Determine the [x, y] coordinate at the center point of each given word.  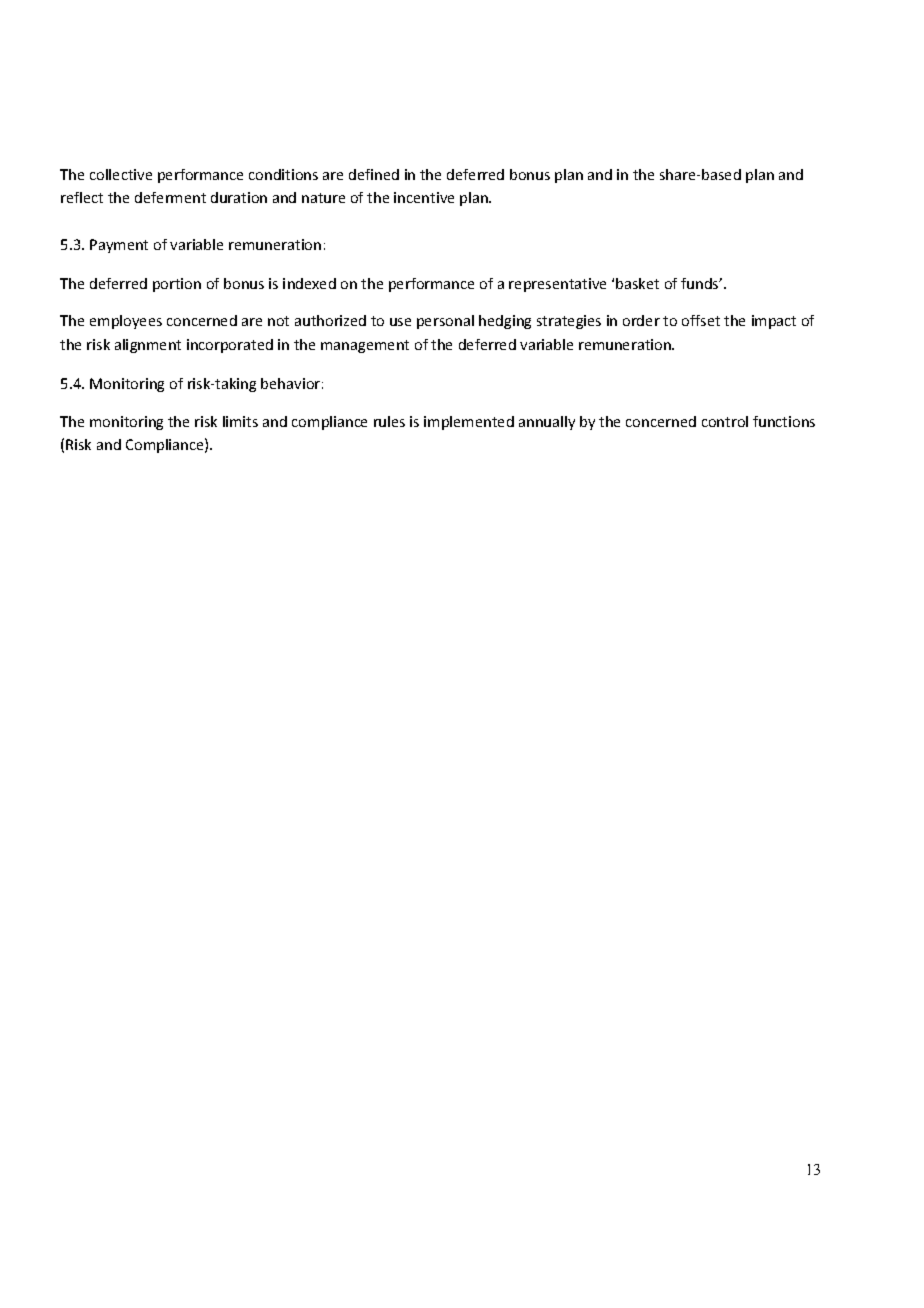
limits [240, 421]
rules [389, 421]
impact [774, 322]
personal [445, 322]
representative [557, 285]
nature [323, 198]
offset [701, 320]
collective [121, 174]
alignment [148, 346]
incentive [424, 197]
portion [177, 285]
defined [374, 174]
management [365, 346]
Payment [119, 246]
